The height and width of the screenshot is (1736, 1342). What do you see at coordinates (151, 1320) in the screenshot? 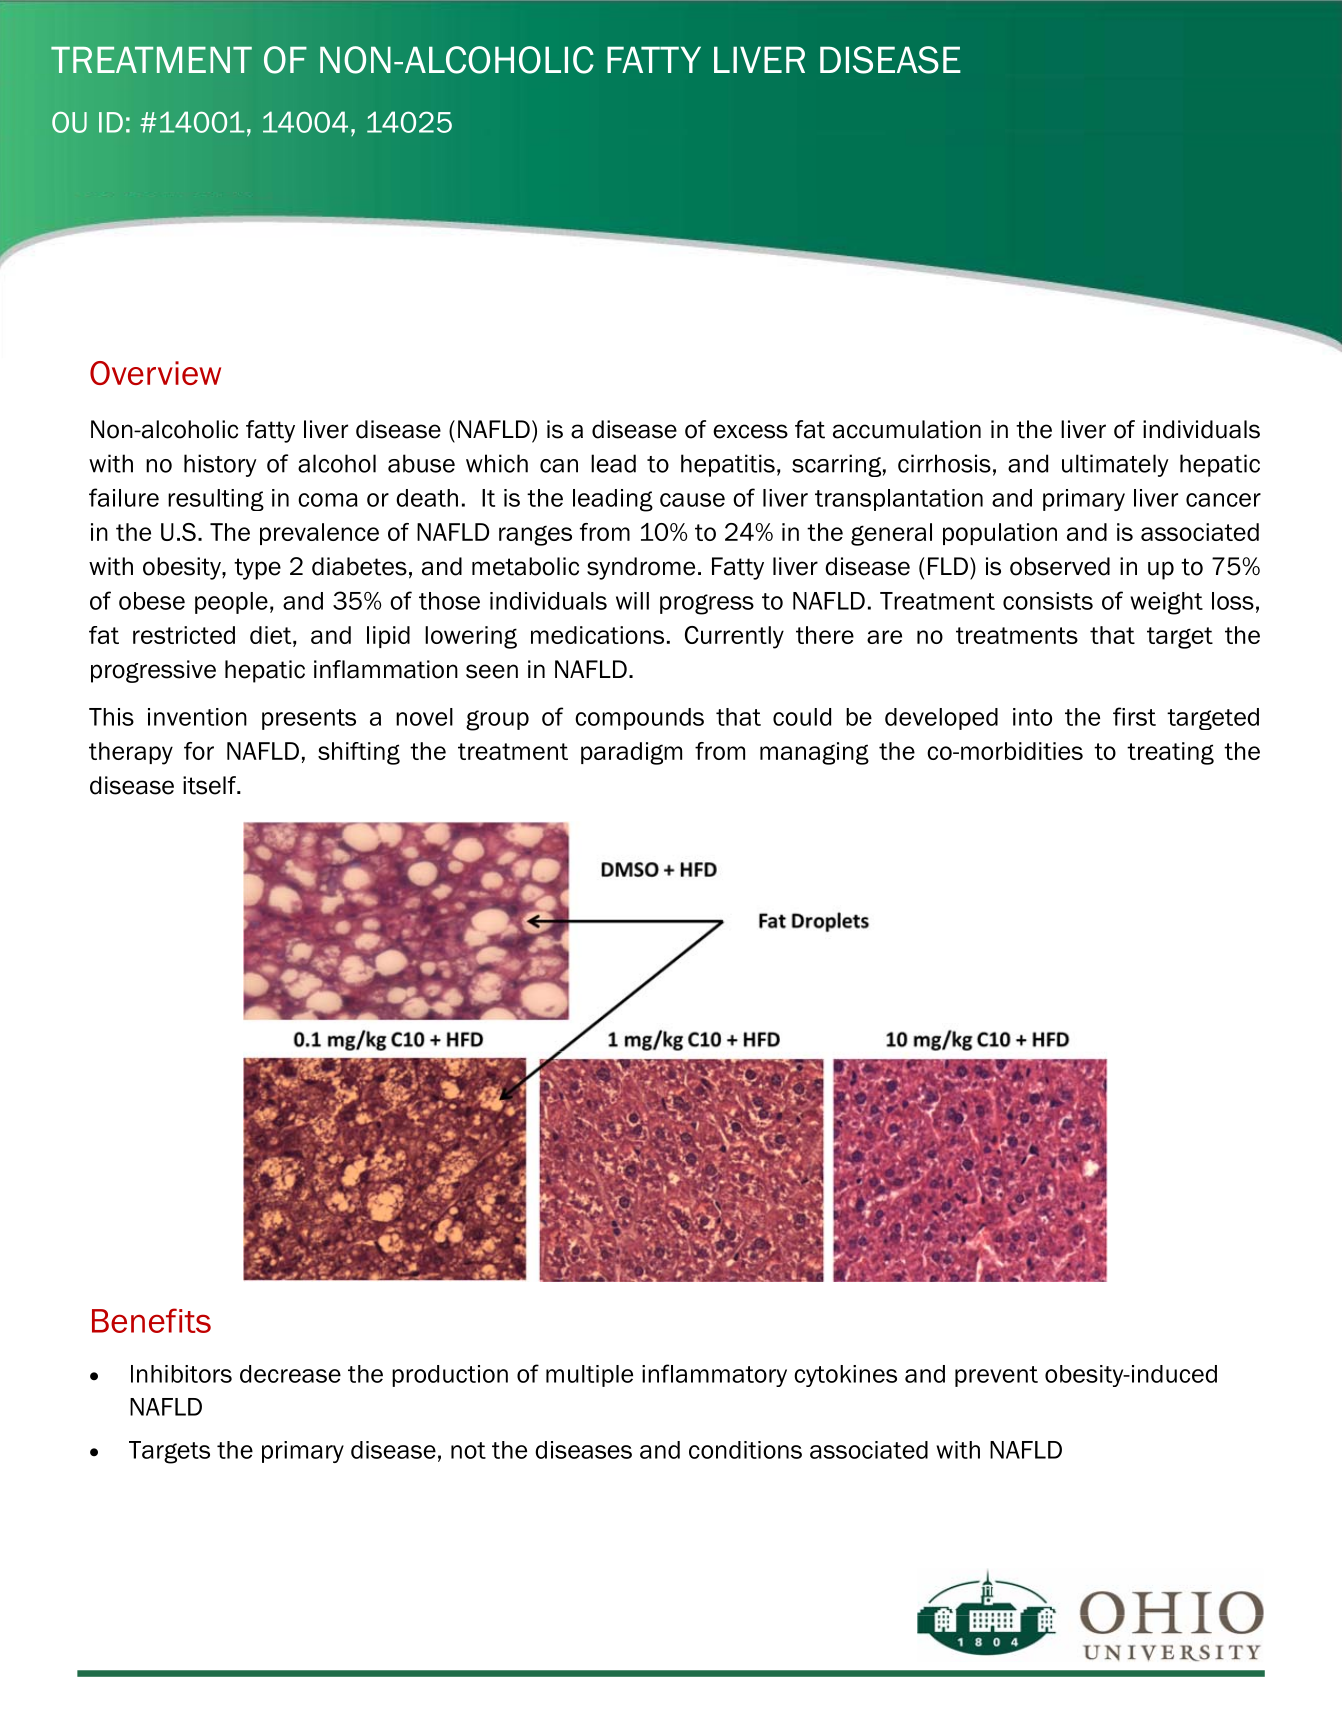
I see `Benefits` at bounding box center [151, 1320].
